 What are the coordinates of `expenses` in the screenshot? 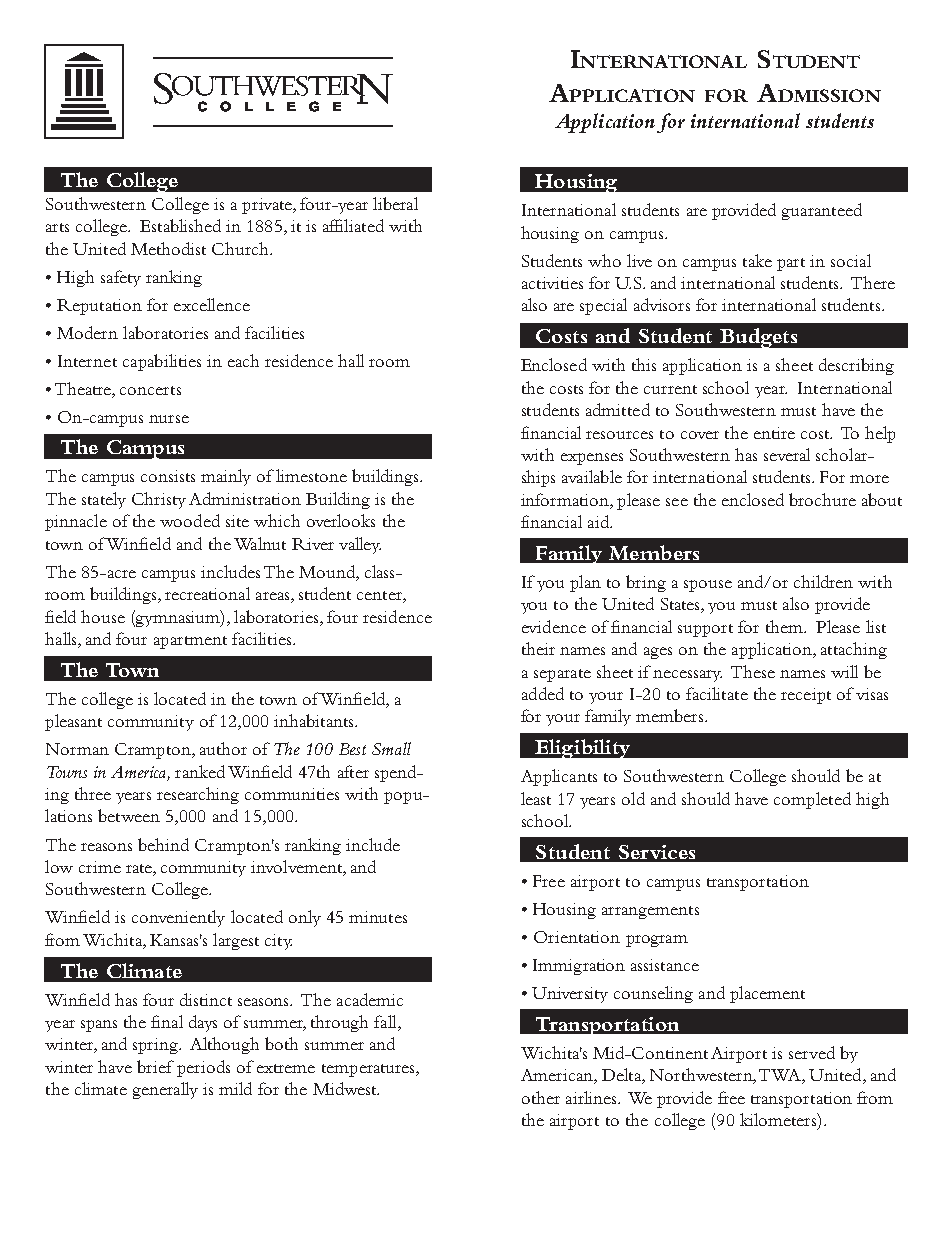 It's located at (592, 459).
